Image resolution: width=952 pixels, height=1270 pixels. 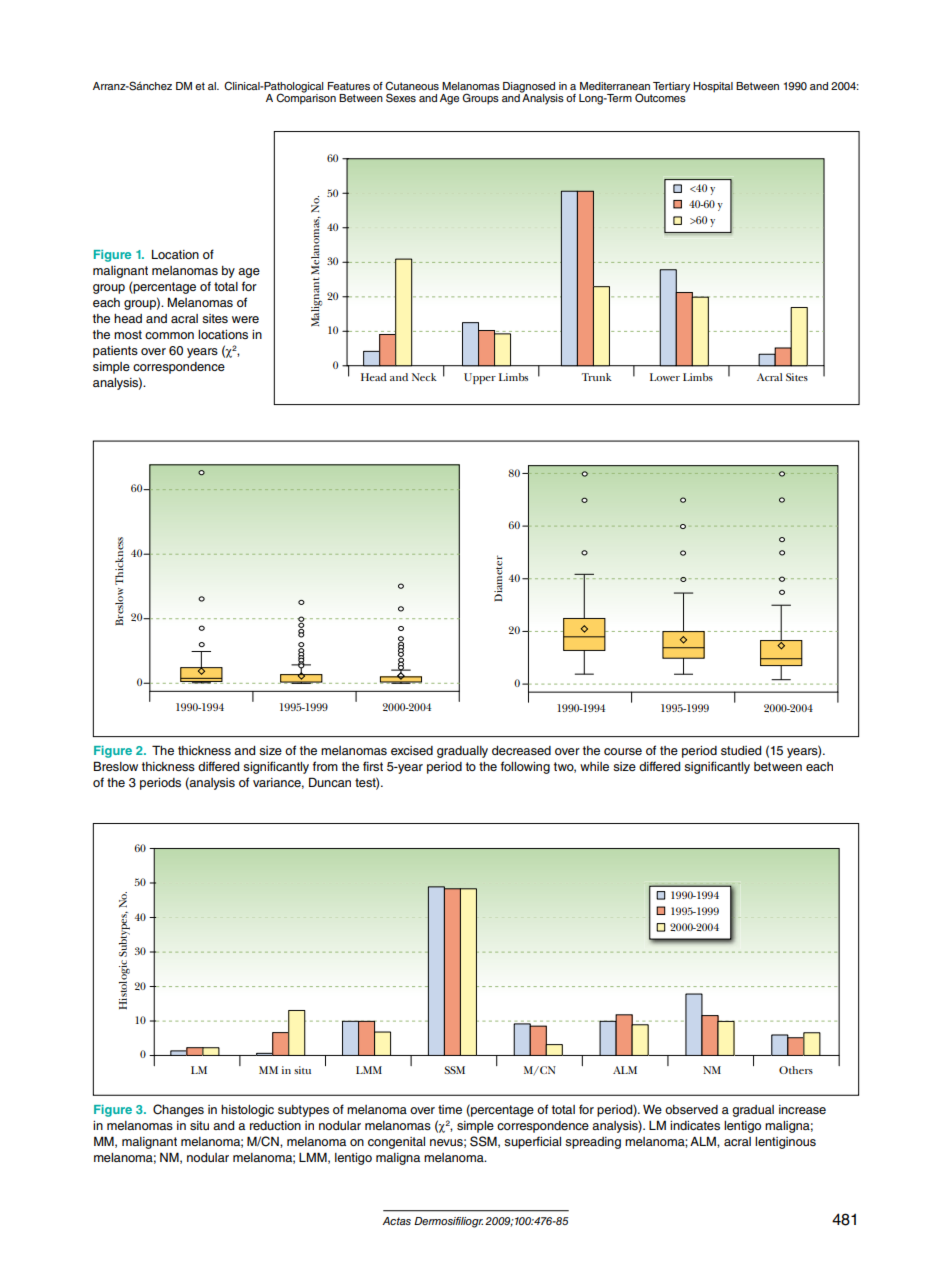 I want to click on studied, so click(x=741, y=750).
